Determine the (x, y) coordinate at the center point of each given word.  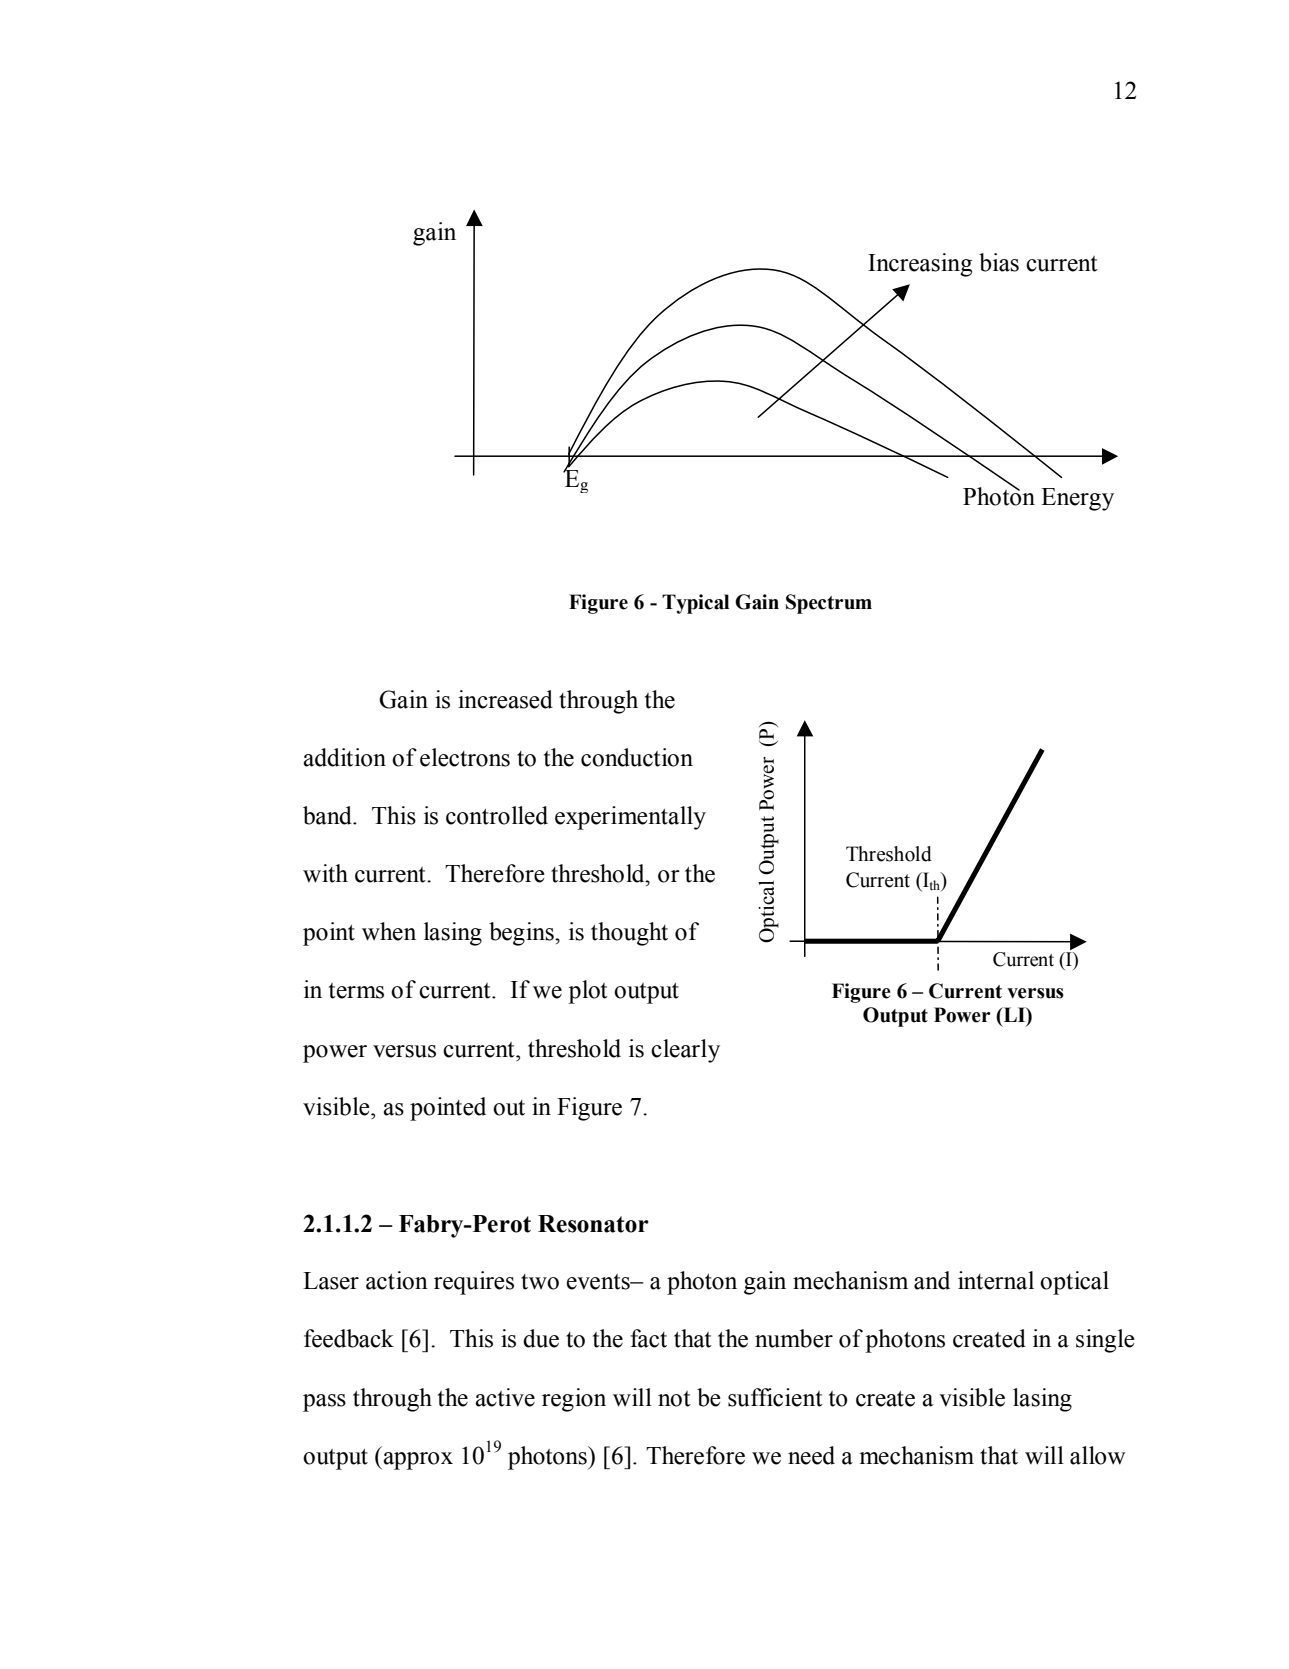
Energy (1077, 499)
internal (996, 1280)
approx (418, 1461)
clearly (685, 1051)
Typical (695, 604)
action (397, 1280)
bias (999, 262)
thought (629, 934)
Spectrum (829, 604)
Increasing (920, 265)
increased (505, 699)
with (325, 873)
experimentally (630, 818)
